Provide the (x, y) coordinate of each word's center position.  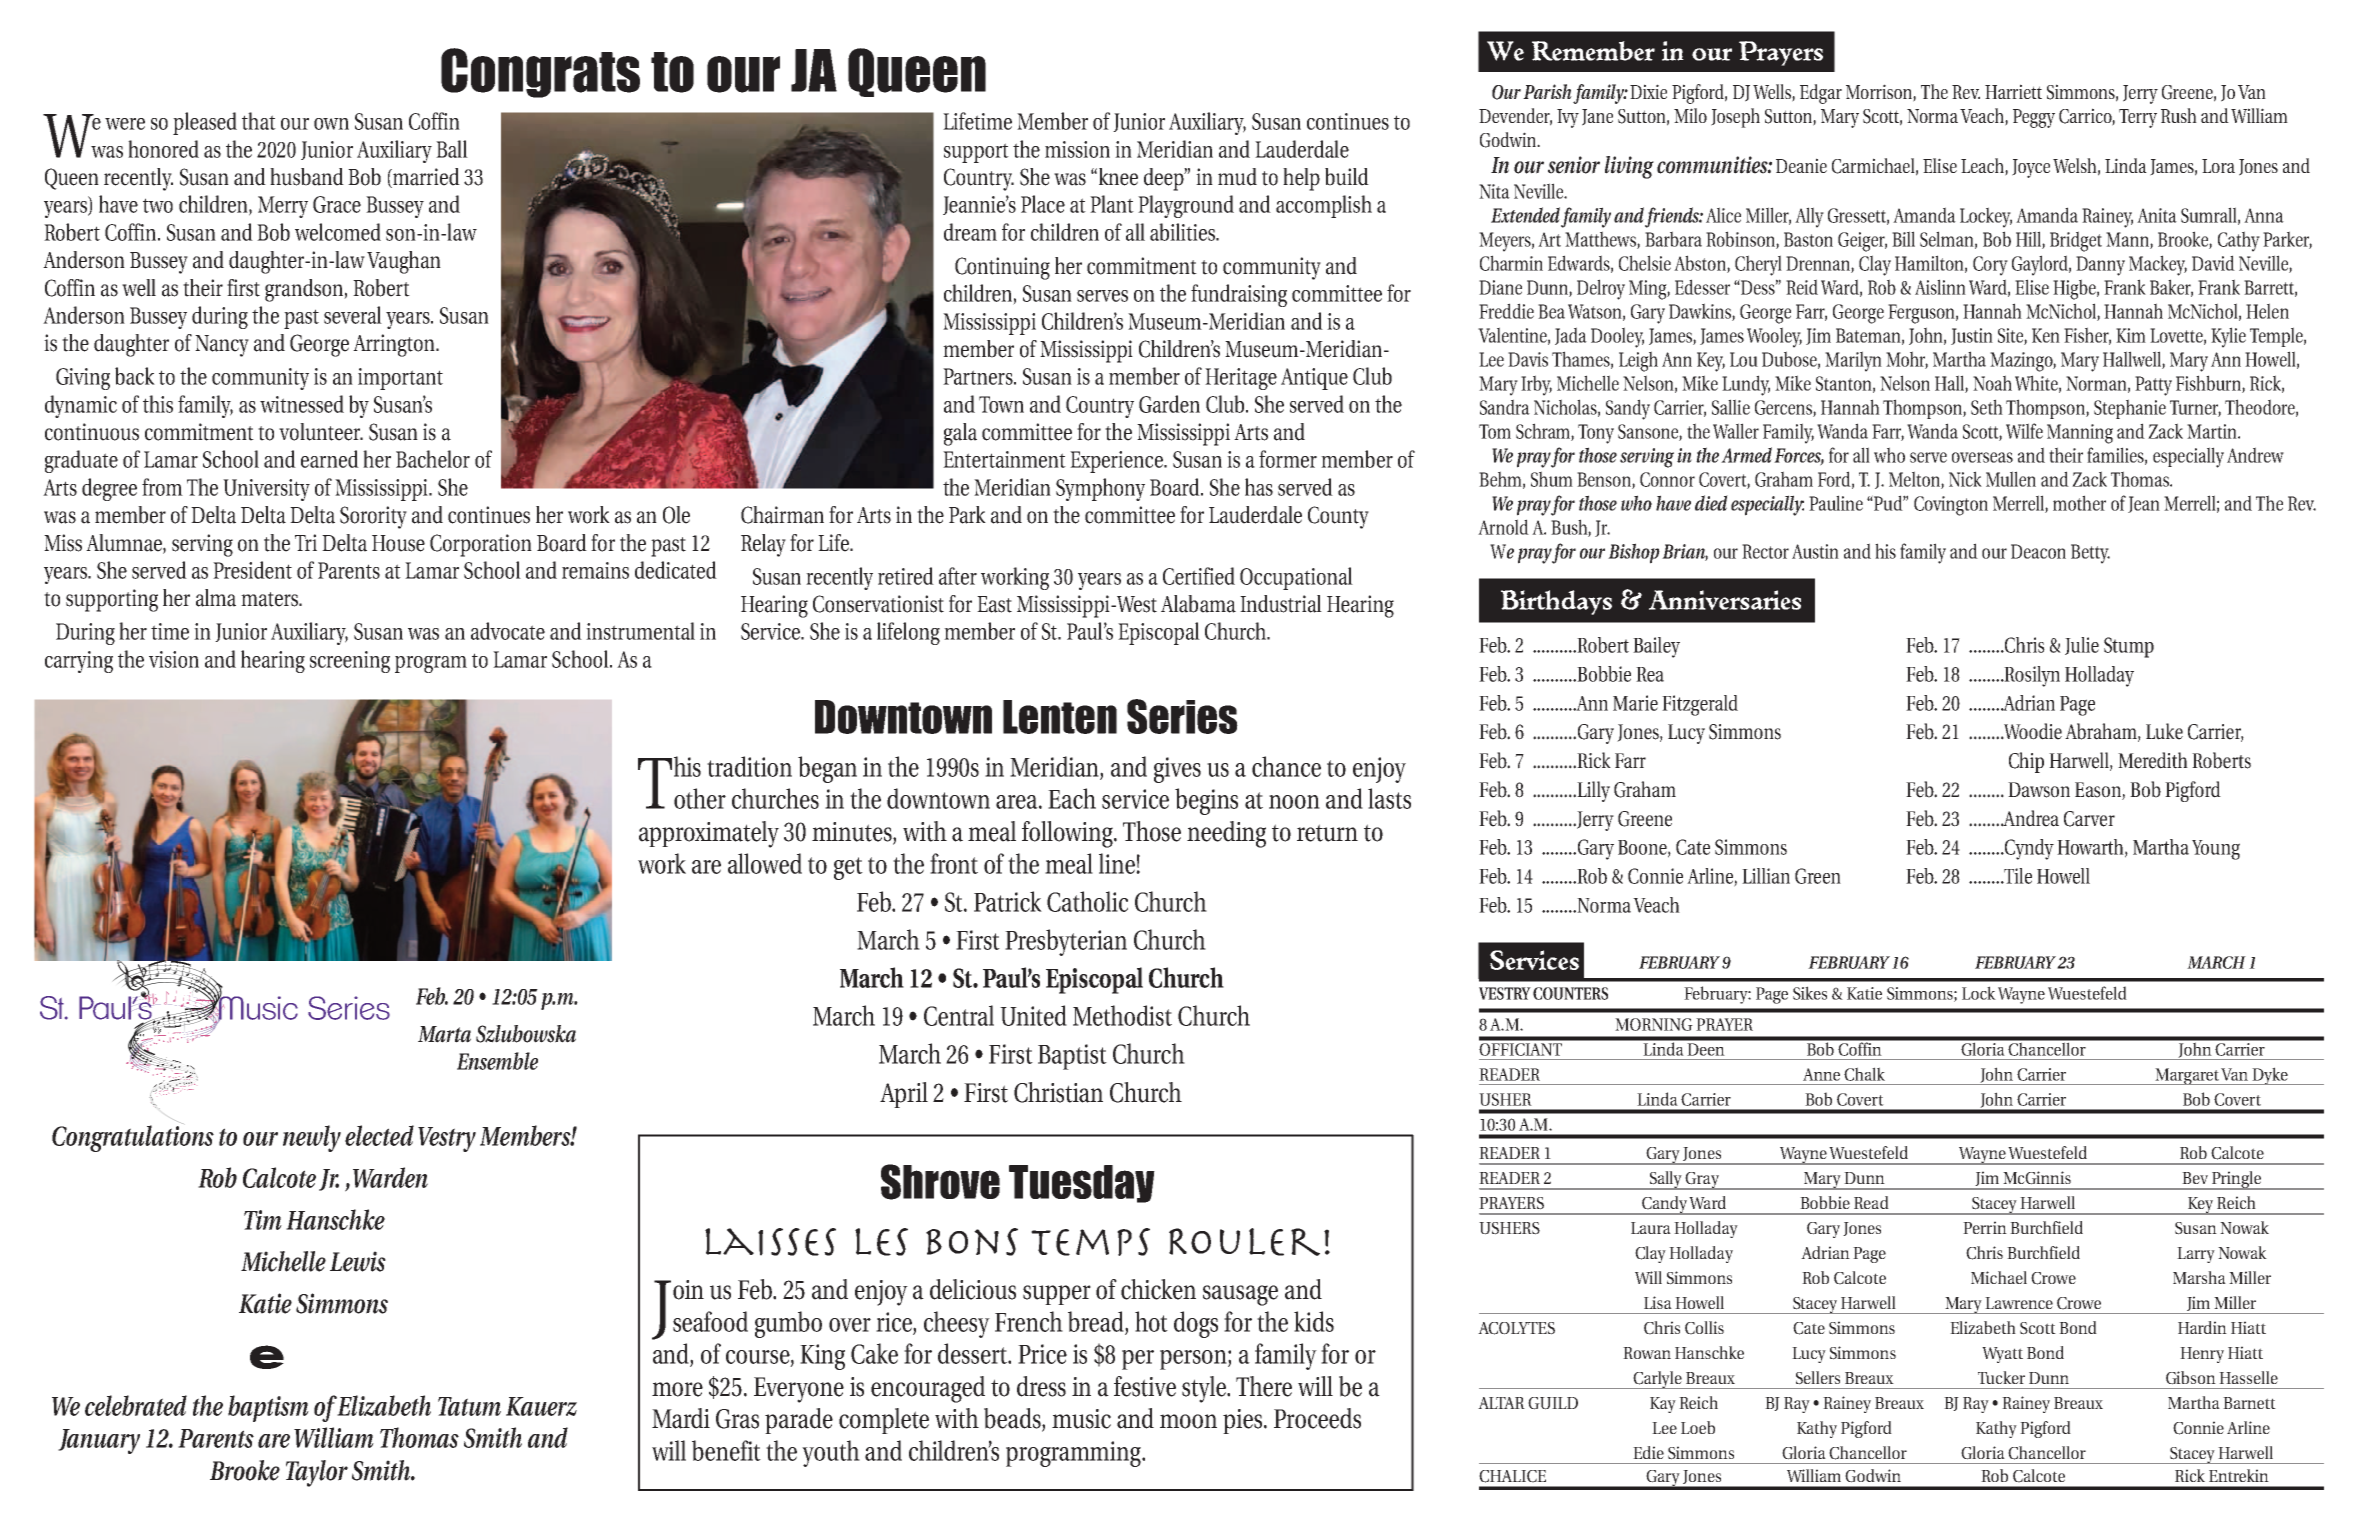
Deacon (2038, 551)
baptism (268, 1408)
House (398, 543)
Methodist (1122, 1015)
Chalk (1864, 1074)
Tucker (2001, 1377)
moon (1188, 1421)
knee (1118, 177)
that (259, 121)
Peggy (2034, 118)
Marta (444, 1034)
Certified (1199, 576)
